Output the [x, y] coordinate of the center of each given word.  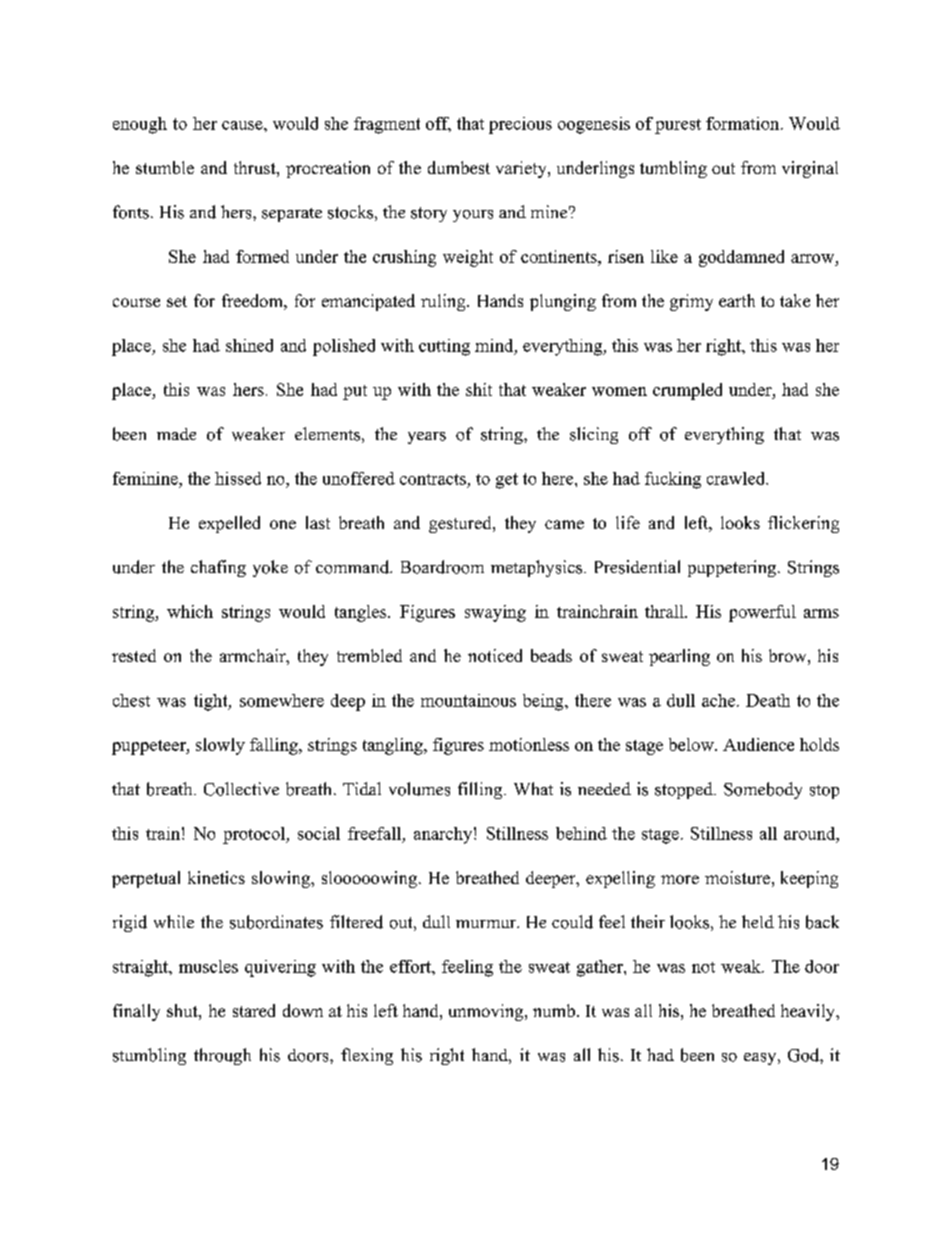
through [222, 1056]
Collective [241, 789]
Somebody [763, 790]
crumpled [687, 391]
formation [744, 123]
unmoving [487, 1012]
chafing [218, 568]
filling [481, 790]
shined [249, 345]
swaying [495, 613]
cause [243, 125]
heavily [809, 1012]
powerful [762, 613]
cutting [444, 347]
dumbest [459, 167]
